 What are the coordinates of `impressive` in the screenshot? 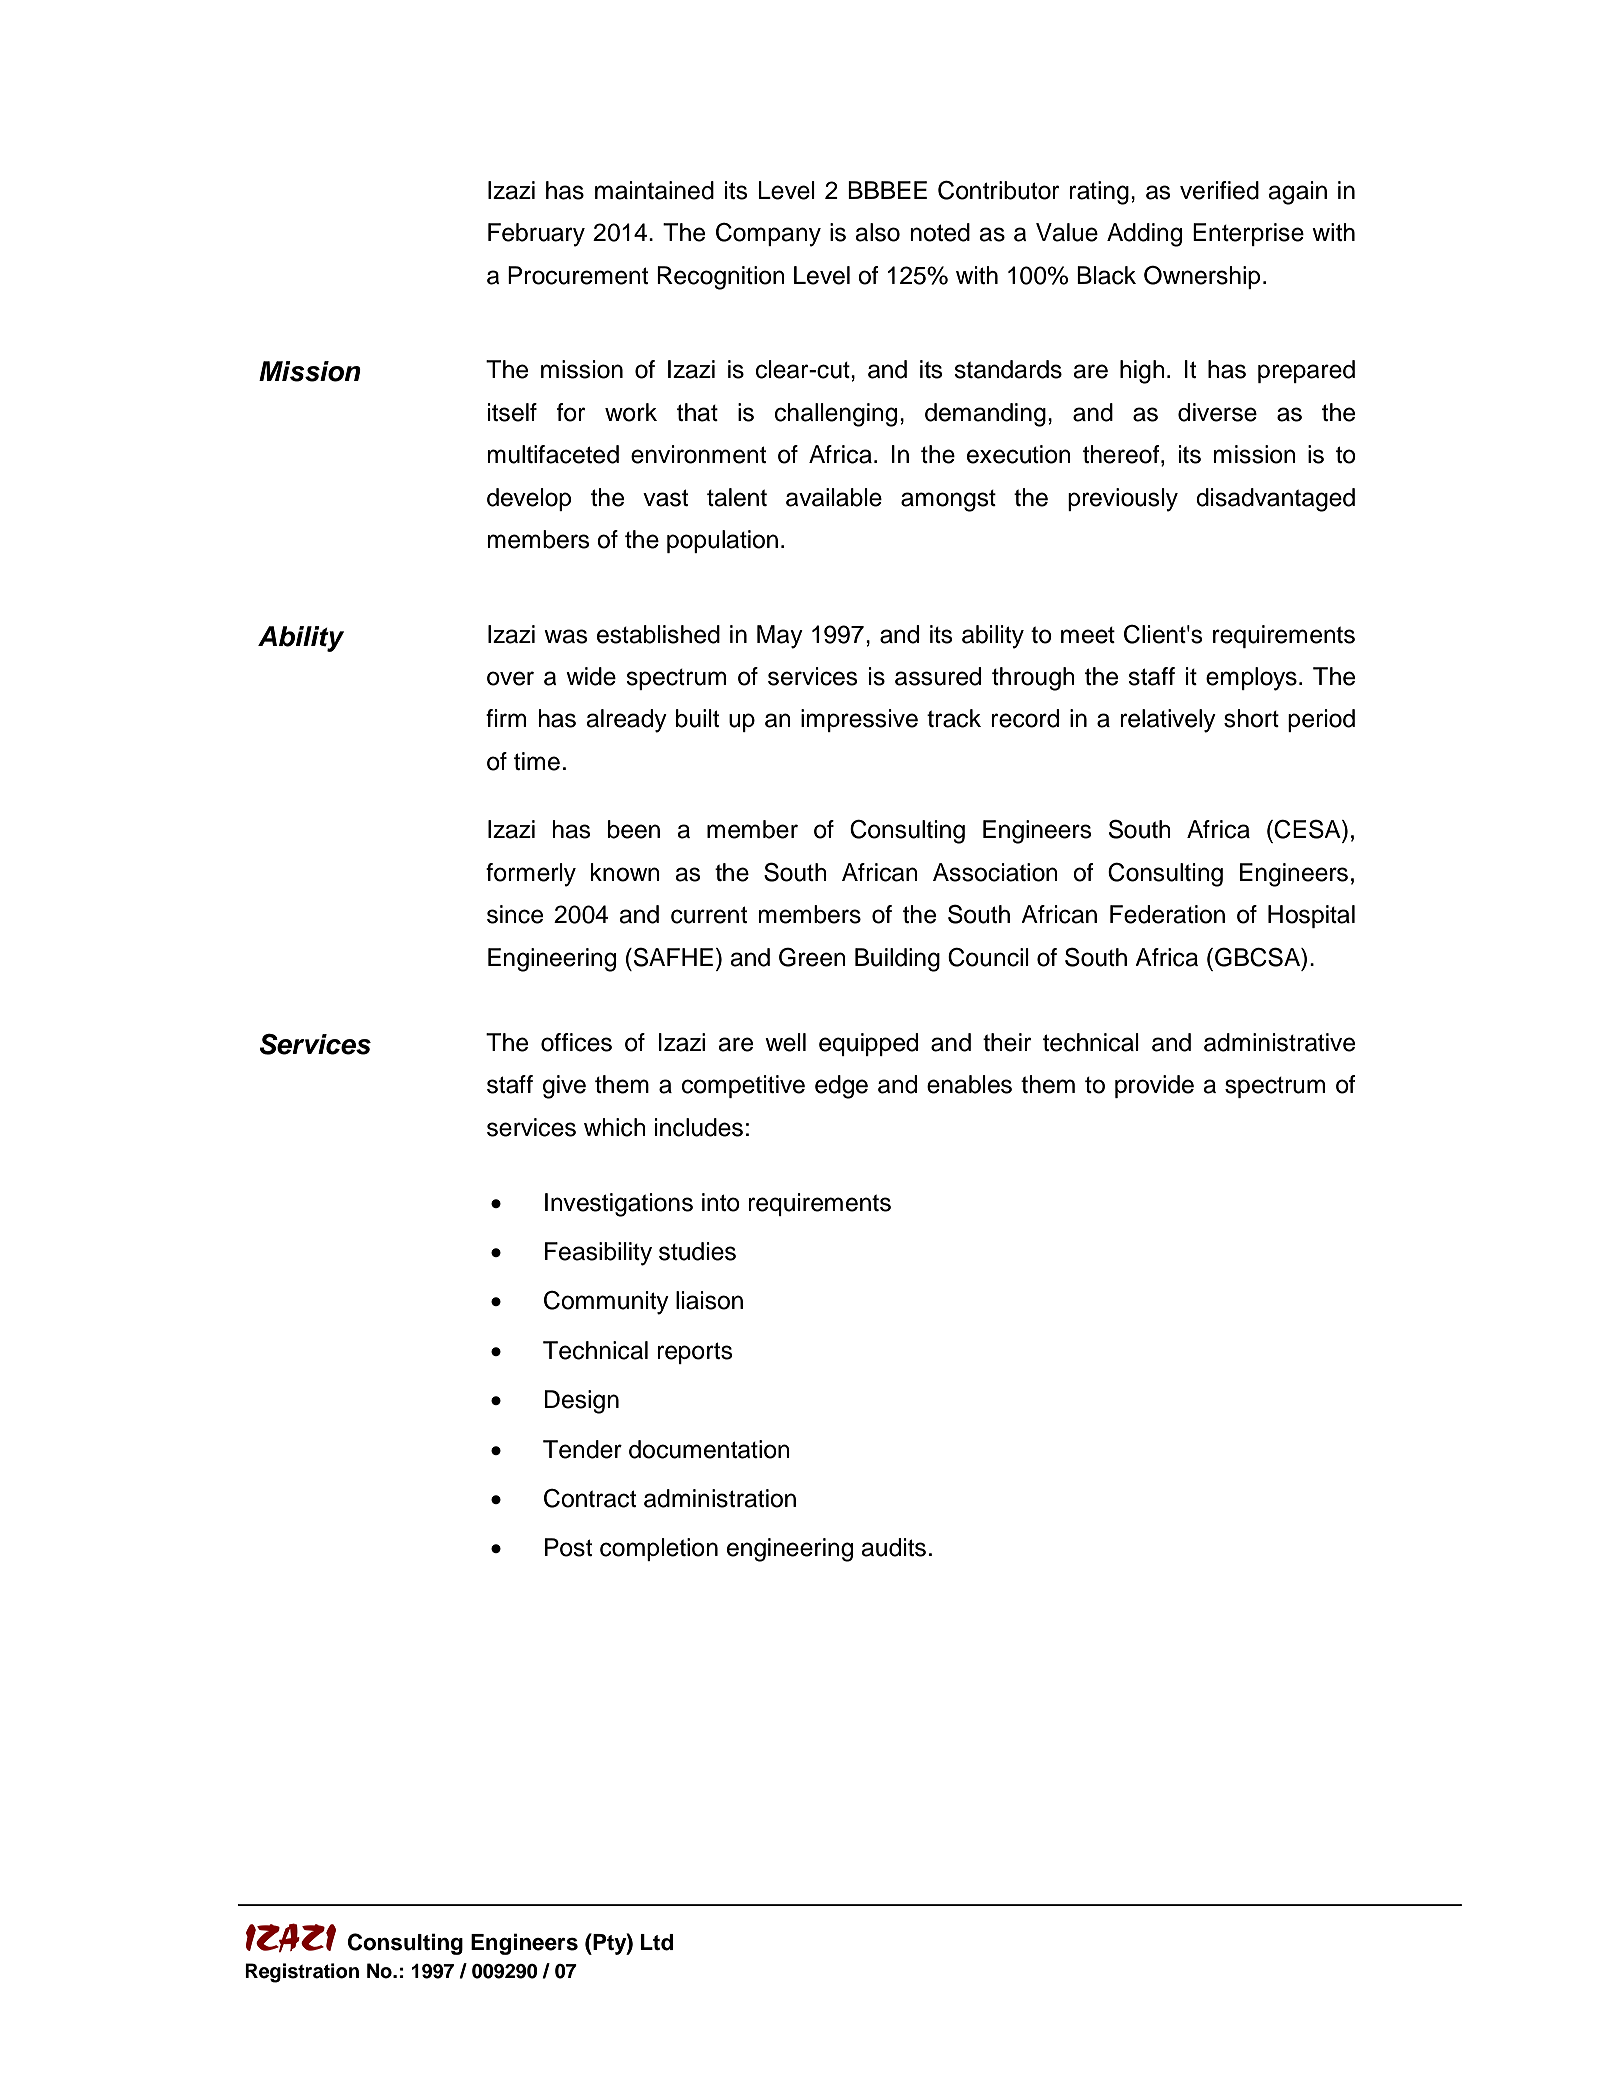 It's located at (859, 720).
